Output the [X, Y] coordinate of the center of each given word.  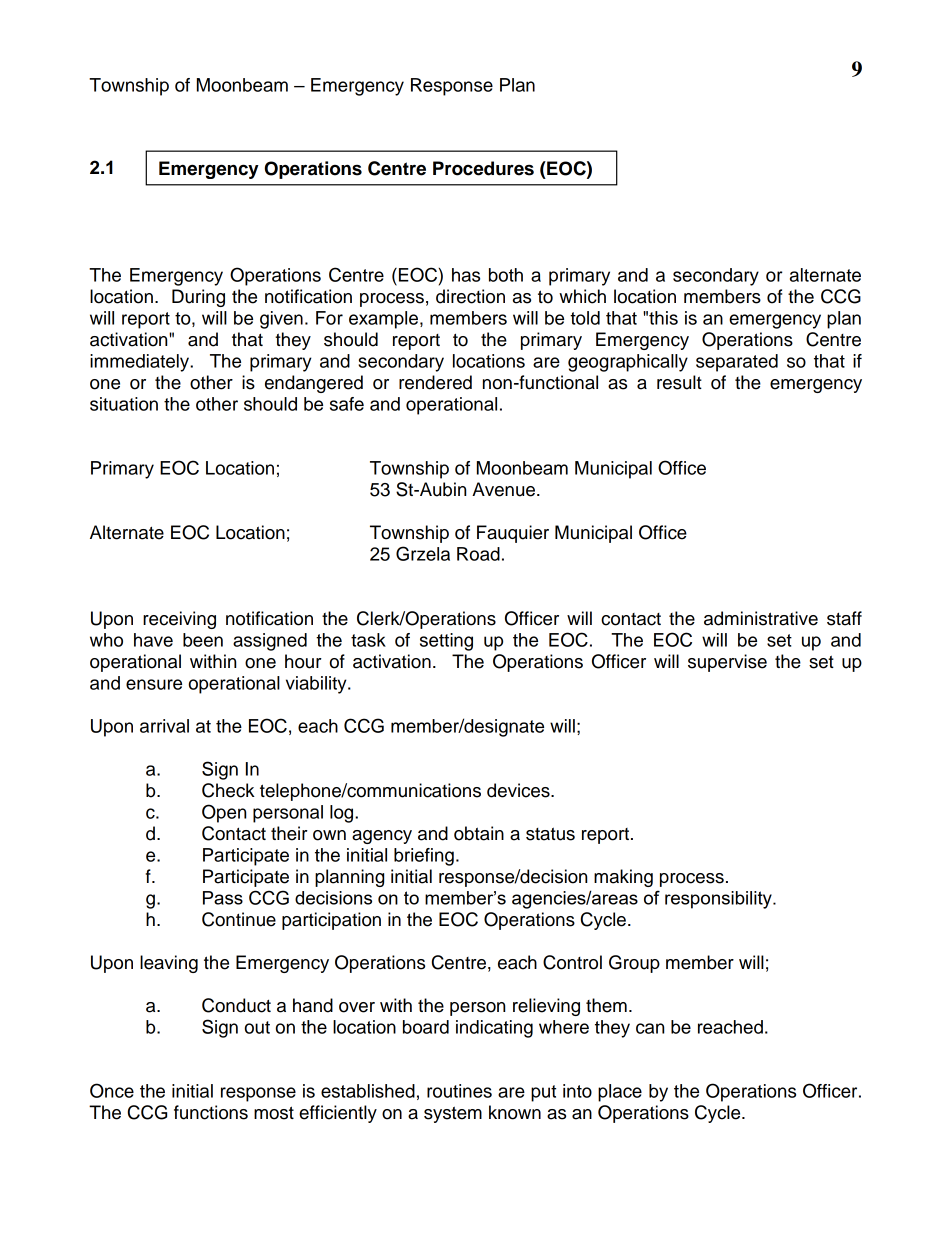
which [582, 296]
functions [211, 1112]
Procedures [483, 168]
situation [124, 404]
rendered [435, 382]
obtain [479, 833]
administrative [761, 618]
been [203, 640]
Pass [223, 898]
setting [446, 642]
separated [737, 363]
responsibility [719, 900]
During [198, 298]
